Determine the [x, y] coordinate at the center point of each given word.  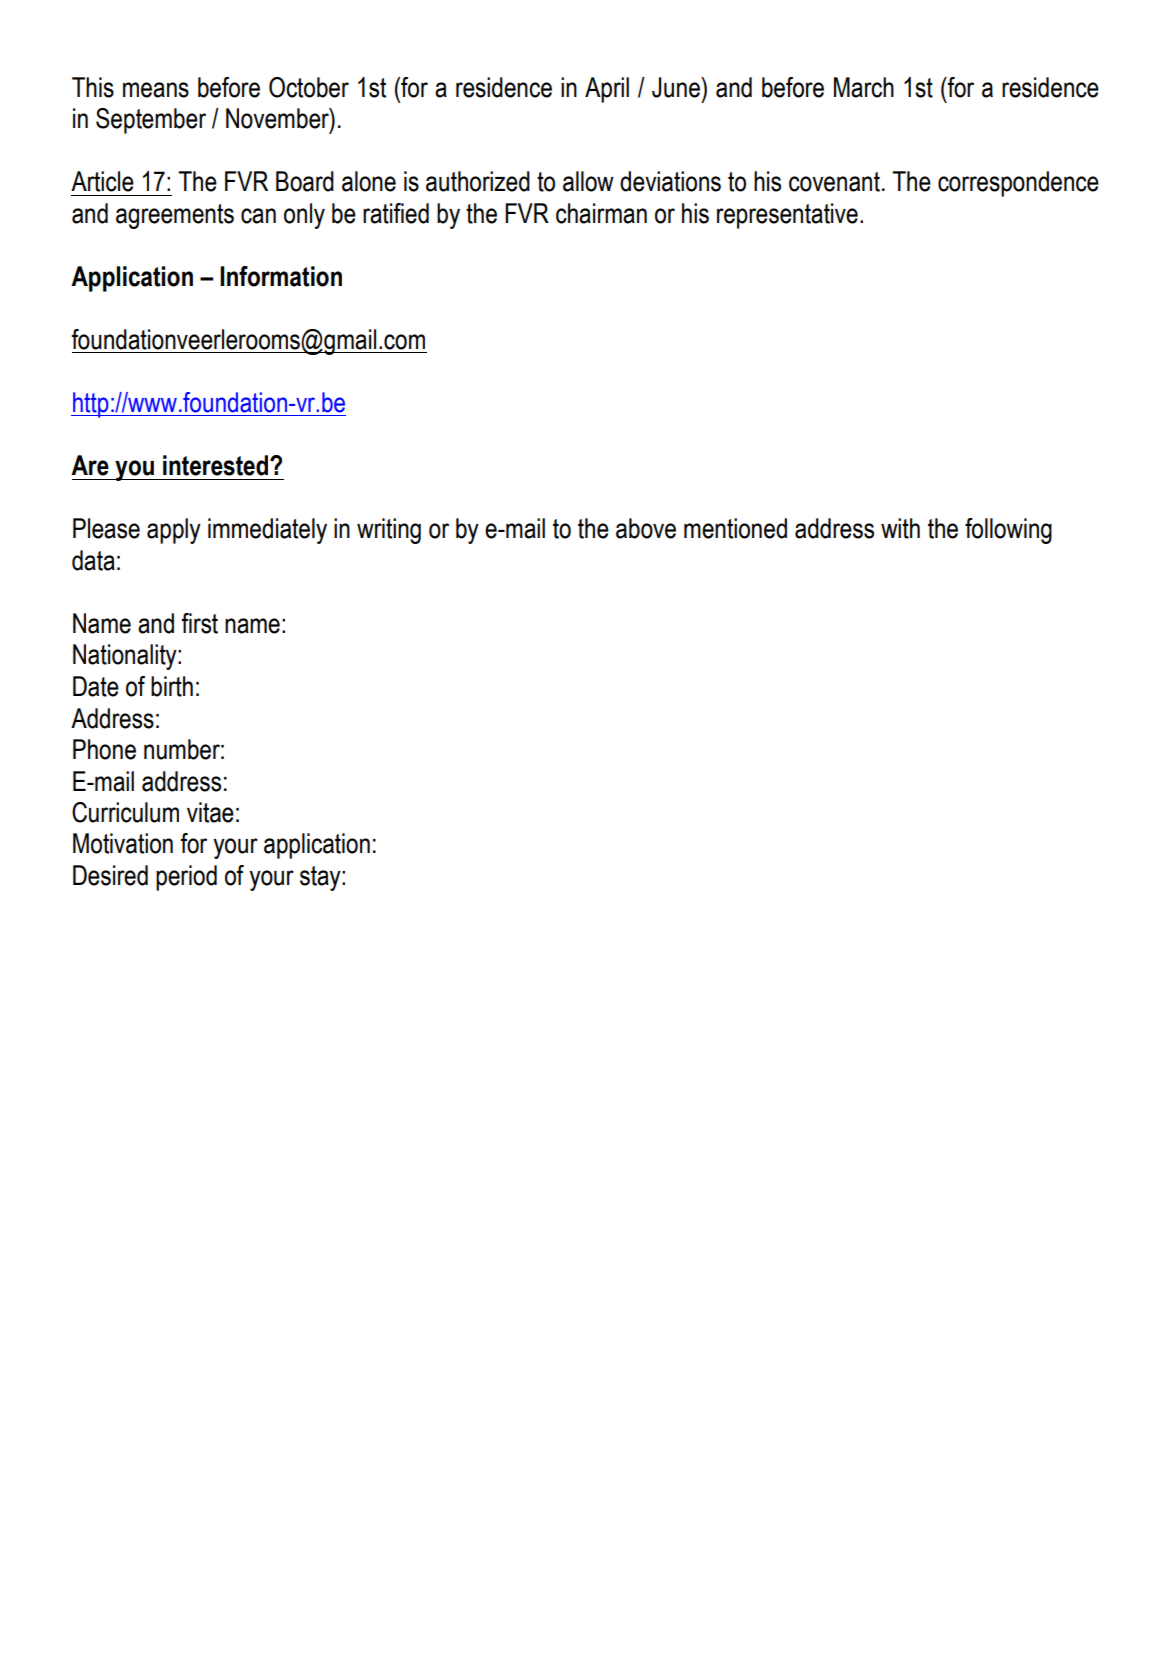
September [151, 121]
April [607, 90]
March [864, 87]
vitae [210, 812]
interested [217, 465]
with [900, 528]
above [646, 528]
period [186, 878]
